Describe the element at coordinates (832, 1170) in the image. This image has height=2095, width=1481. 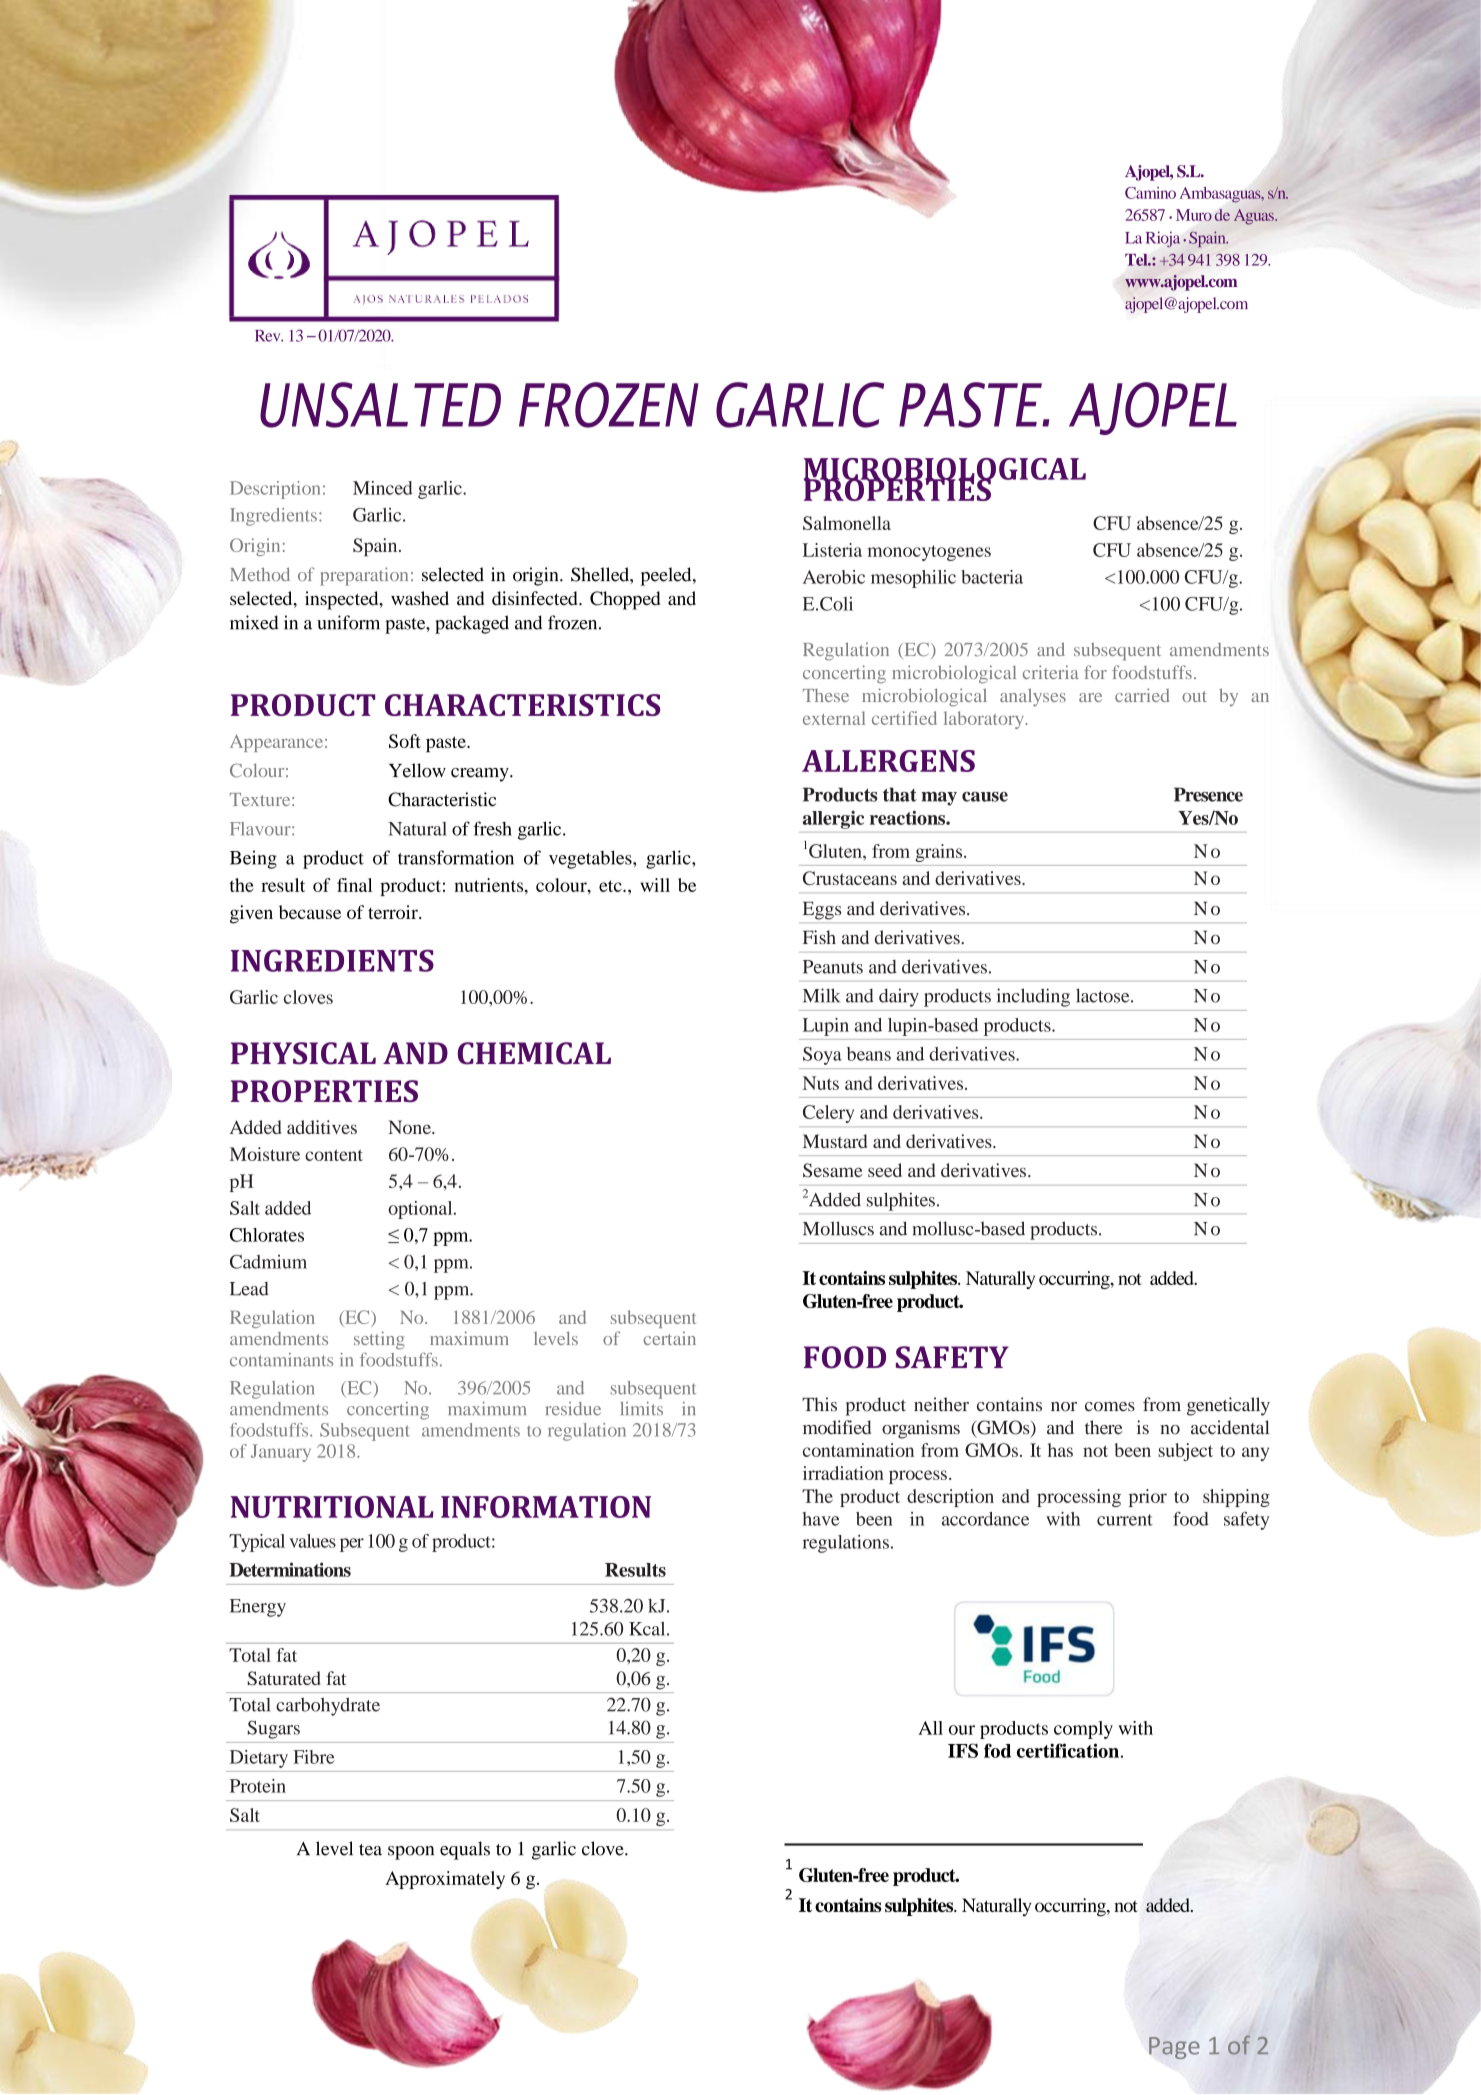
I see `Sesame` at that location.
